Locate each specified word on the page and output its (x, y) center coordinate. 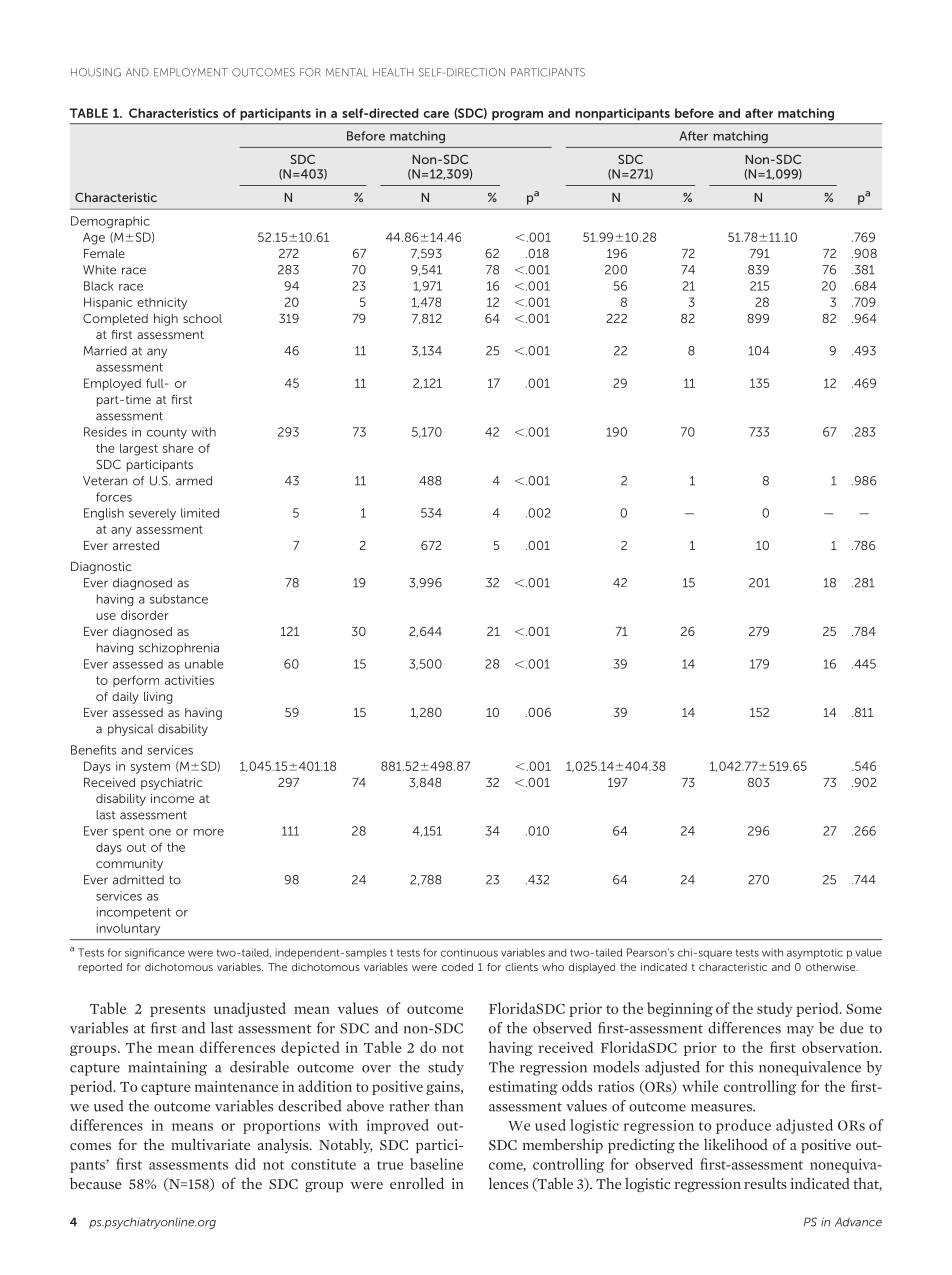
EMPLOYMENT (191, 72)
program (517, 116)
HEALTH (393, 72)
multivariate (210, 1144)
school (202, 318)
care (436, 114)
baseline (436, 1164)
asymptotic (815, 953)
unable (204, 664)
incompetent (134, 913)
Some (864, 1008)
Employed (112, 384)
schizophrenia (179, 649)
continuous (469, 952)
